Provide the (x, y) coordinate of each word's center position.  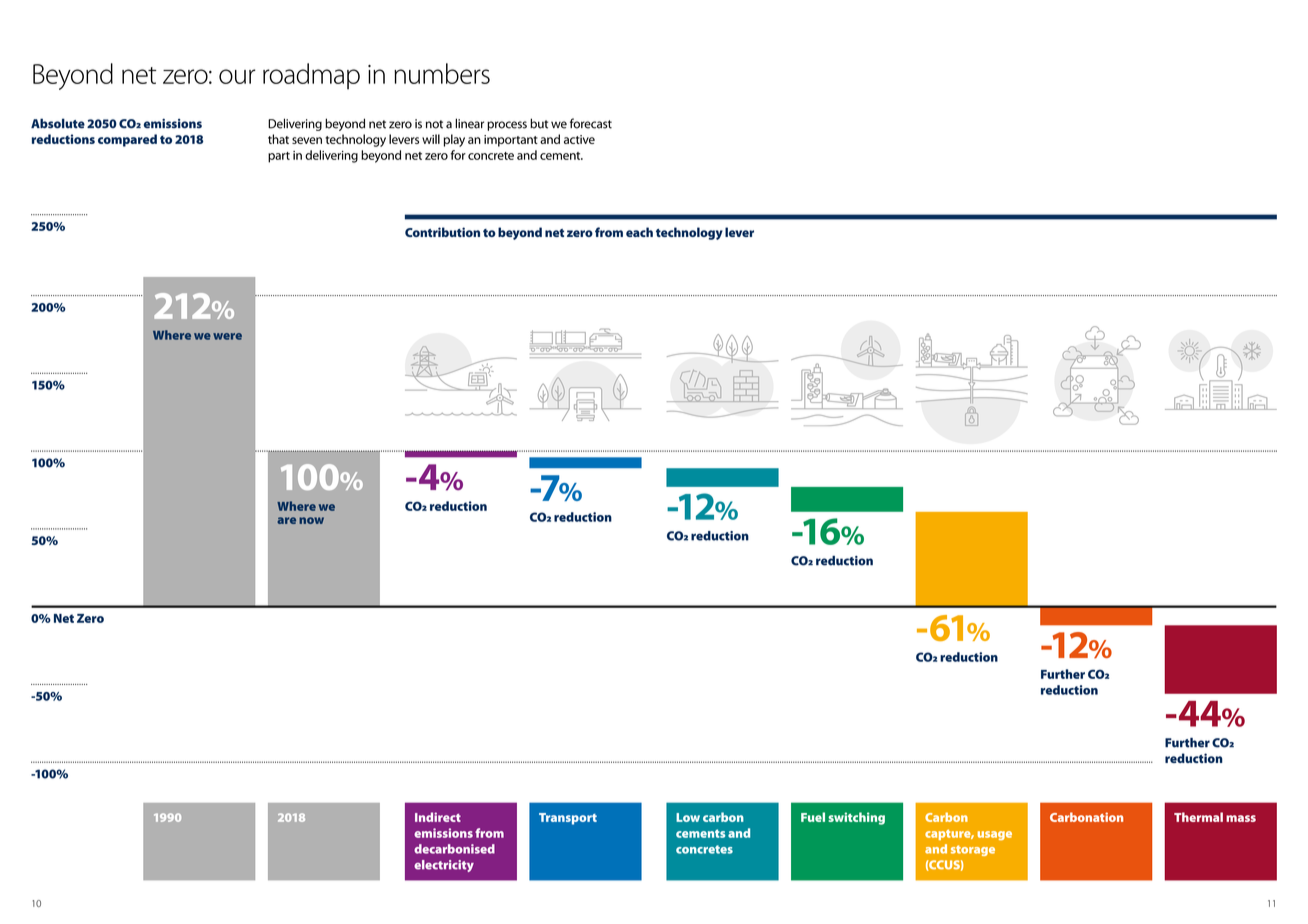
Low (688, 817)
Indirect (438, 817)
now (311, 520)
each (639, 232)
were (227, 336)
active (579, 139)
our (237, 76)
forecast (591, 123)
